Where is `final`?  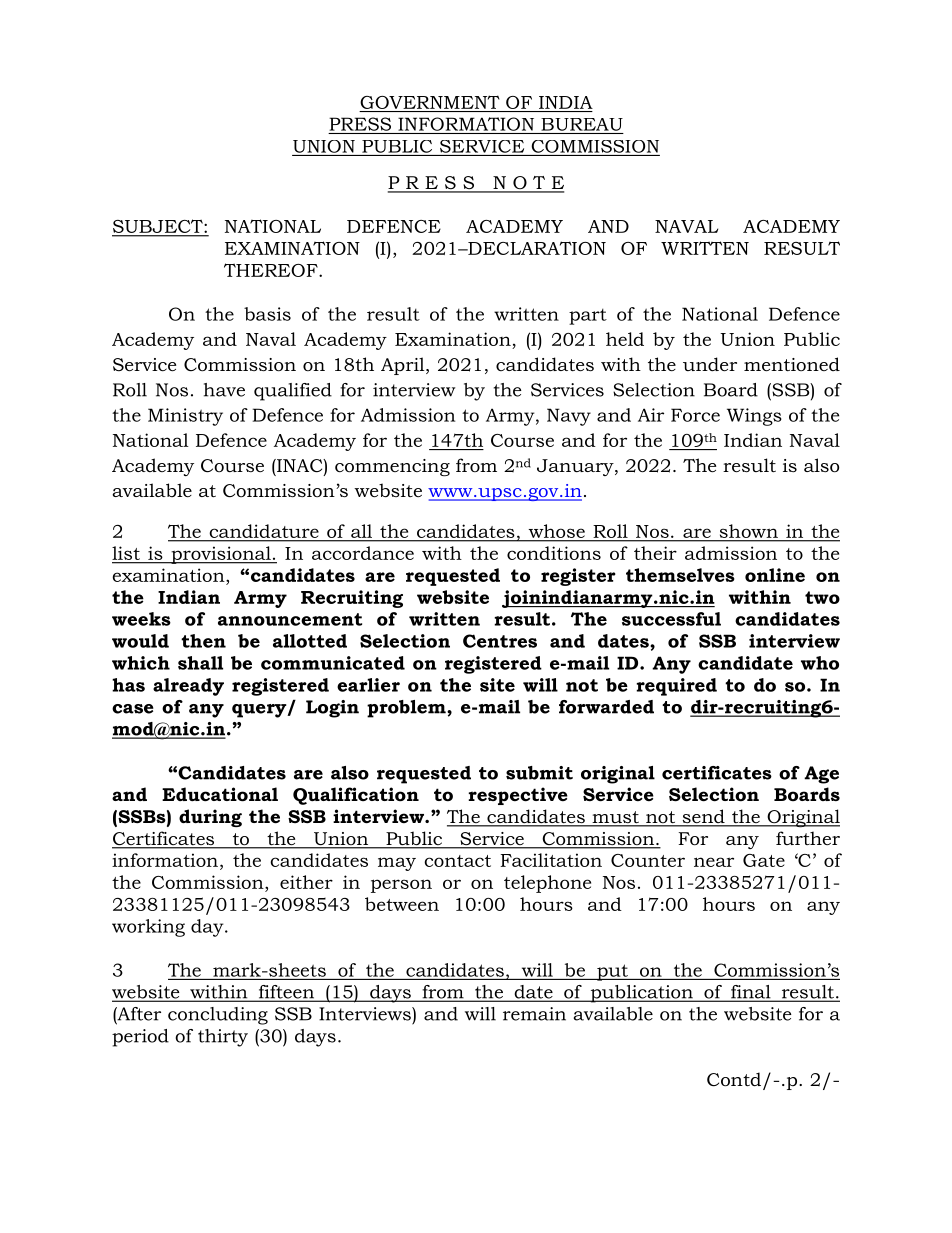
final is located at coordinates (751, 993).
